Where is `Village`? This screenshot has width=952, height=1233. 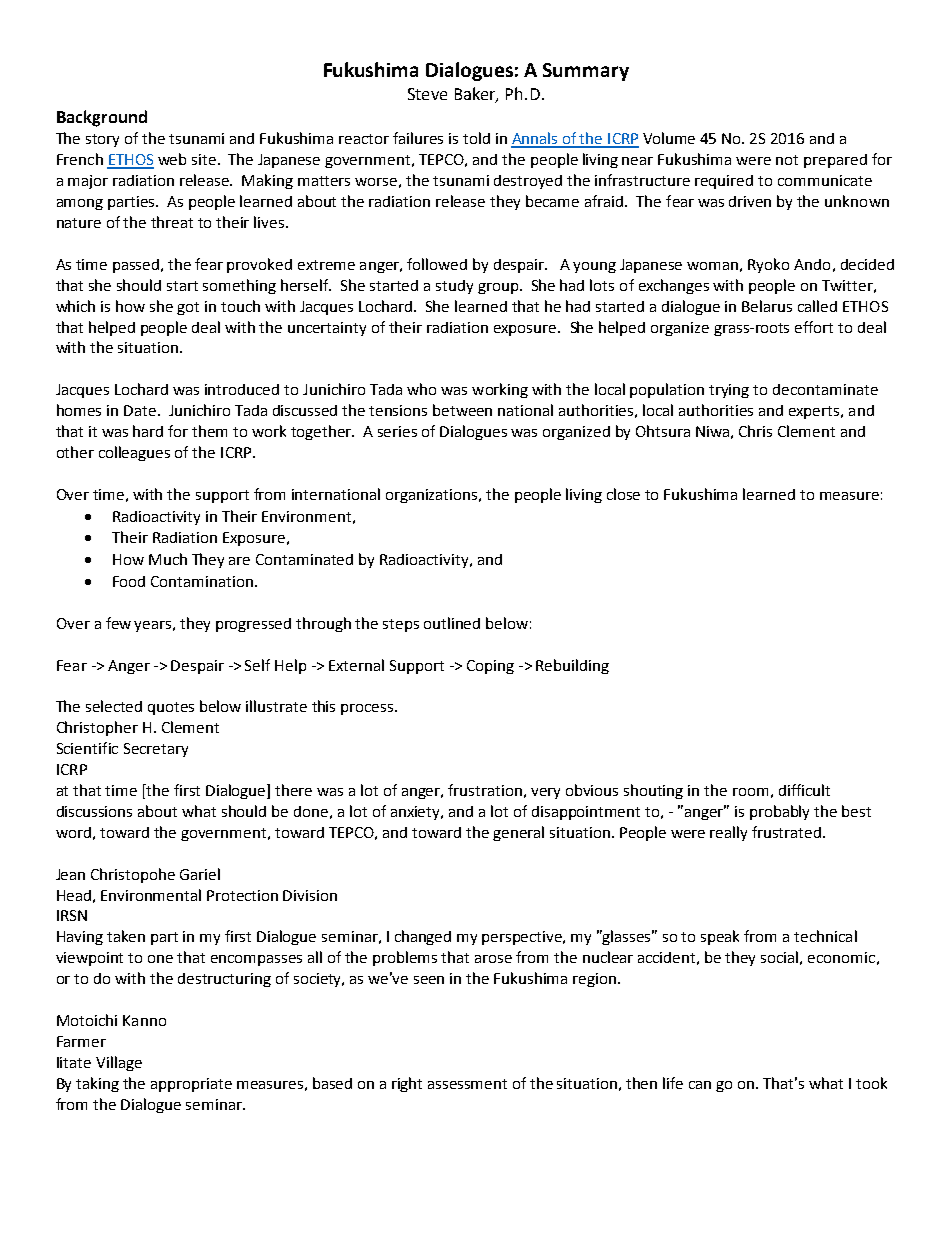 Village is located at coordinates (119, 1063).
